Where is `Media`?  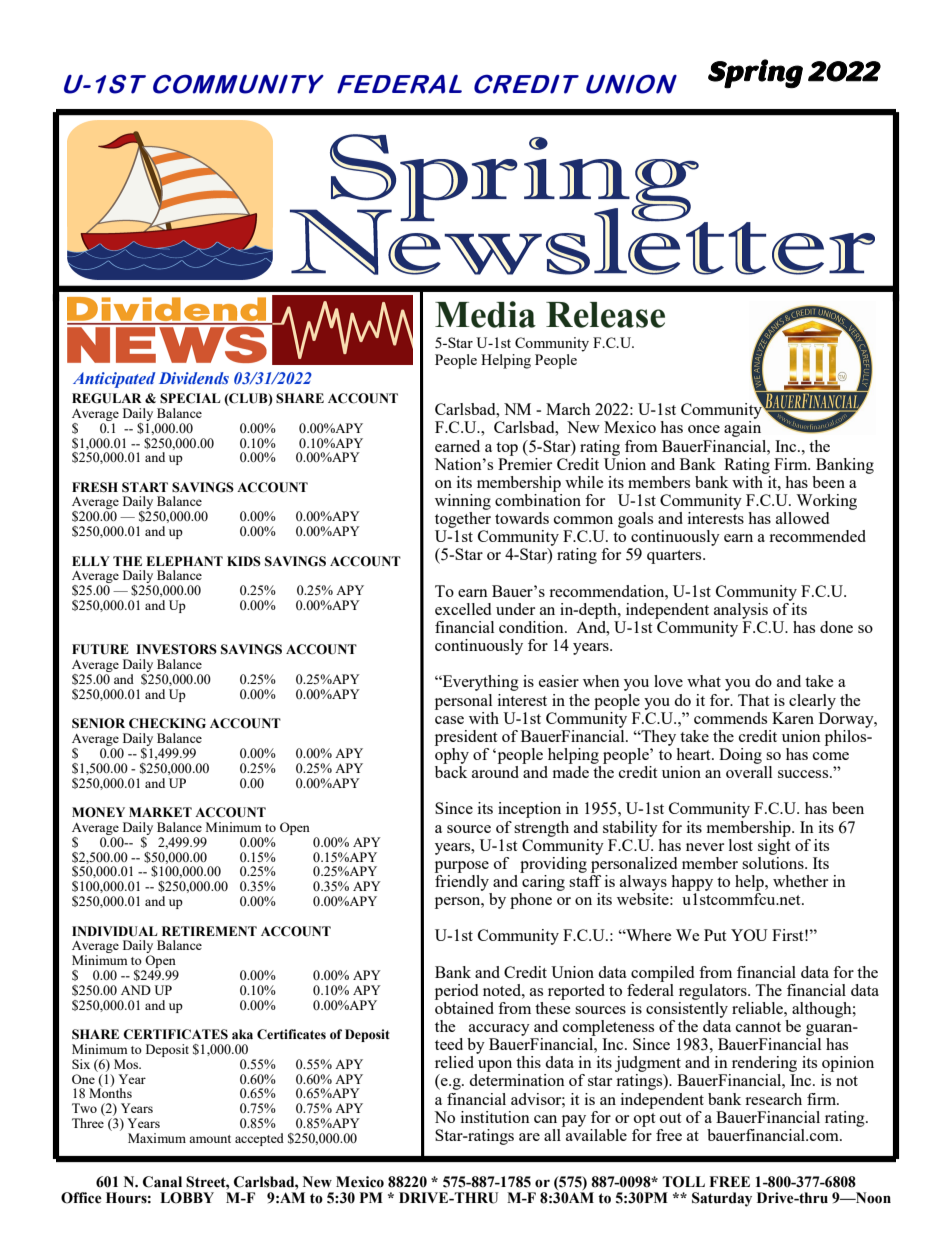 Media is located at coordinates (485, 314).
